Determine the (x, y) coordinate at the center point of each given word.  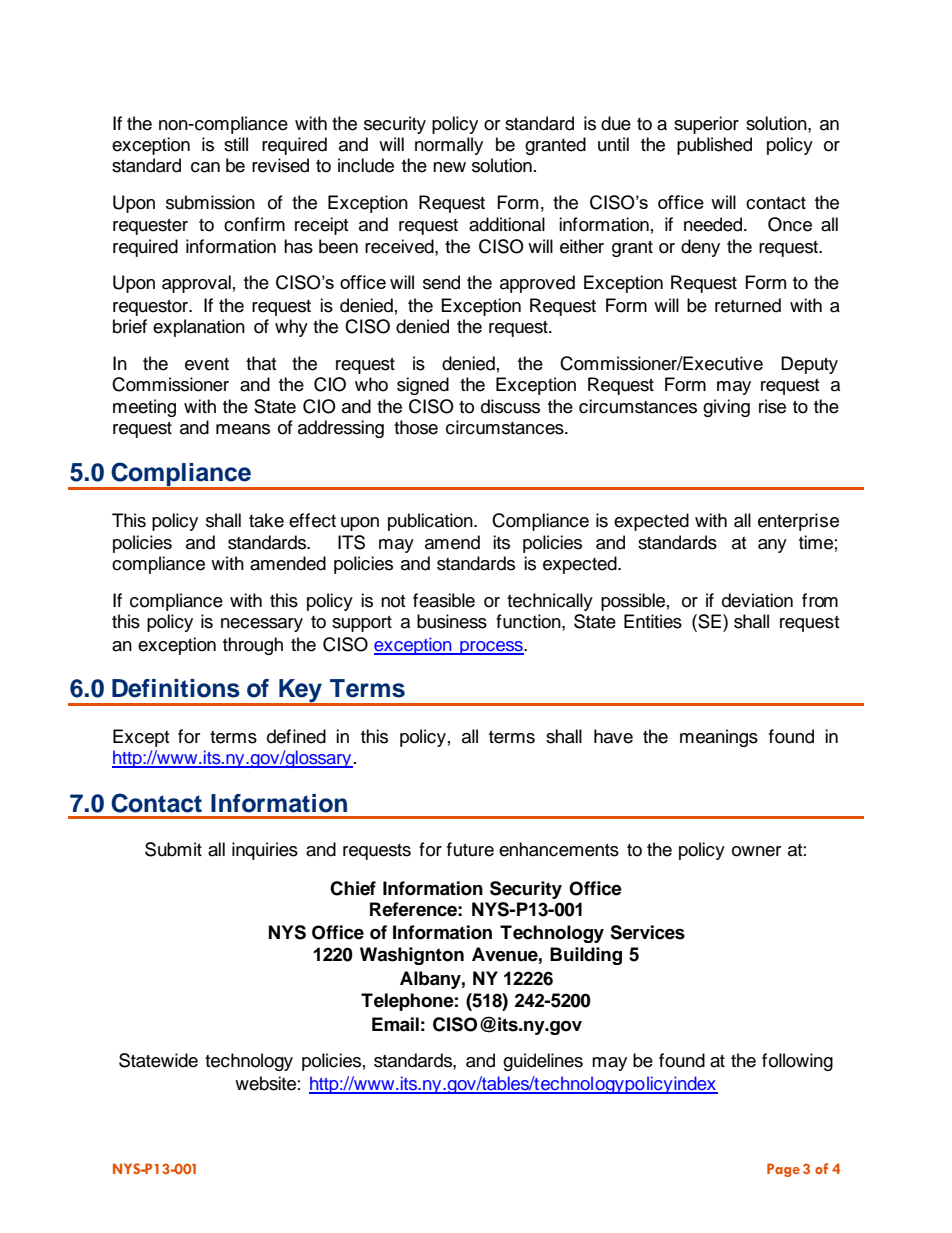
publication (431, 522)
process (491, 648)
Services (647, 932)
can (205, 167)
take (266, 520)
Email (395, 1024)
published (714, 146)
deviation (757, 600)
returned (748, 305)
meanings (719, 738)
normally (449, 146)
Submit (173, 849)
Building (586, 956)
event (207, 364)
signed (423, 386)
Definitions (176, 688)
